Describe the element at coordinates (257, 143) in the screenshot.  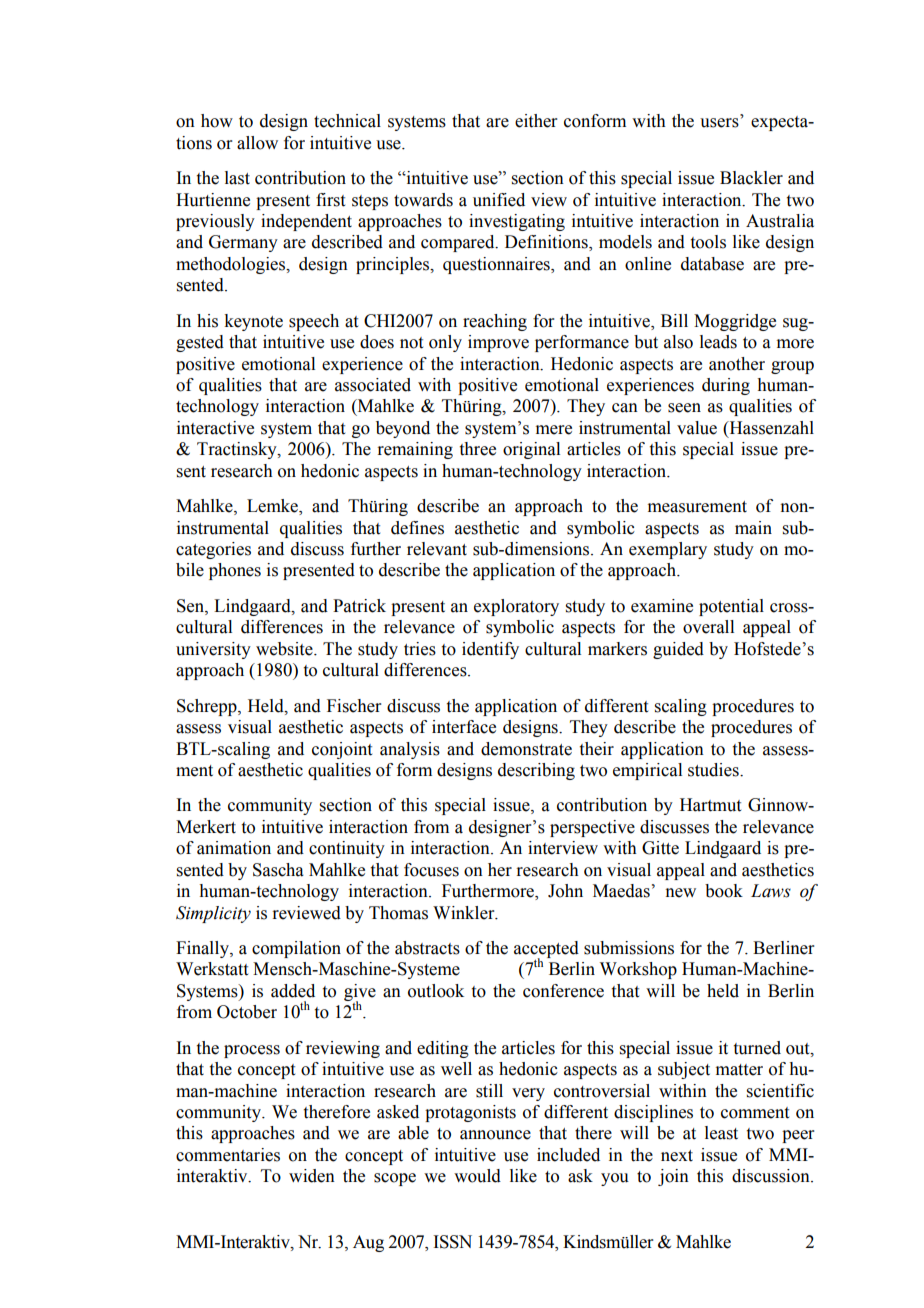
I see `allow` at that location.
